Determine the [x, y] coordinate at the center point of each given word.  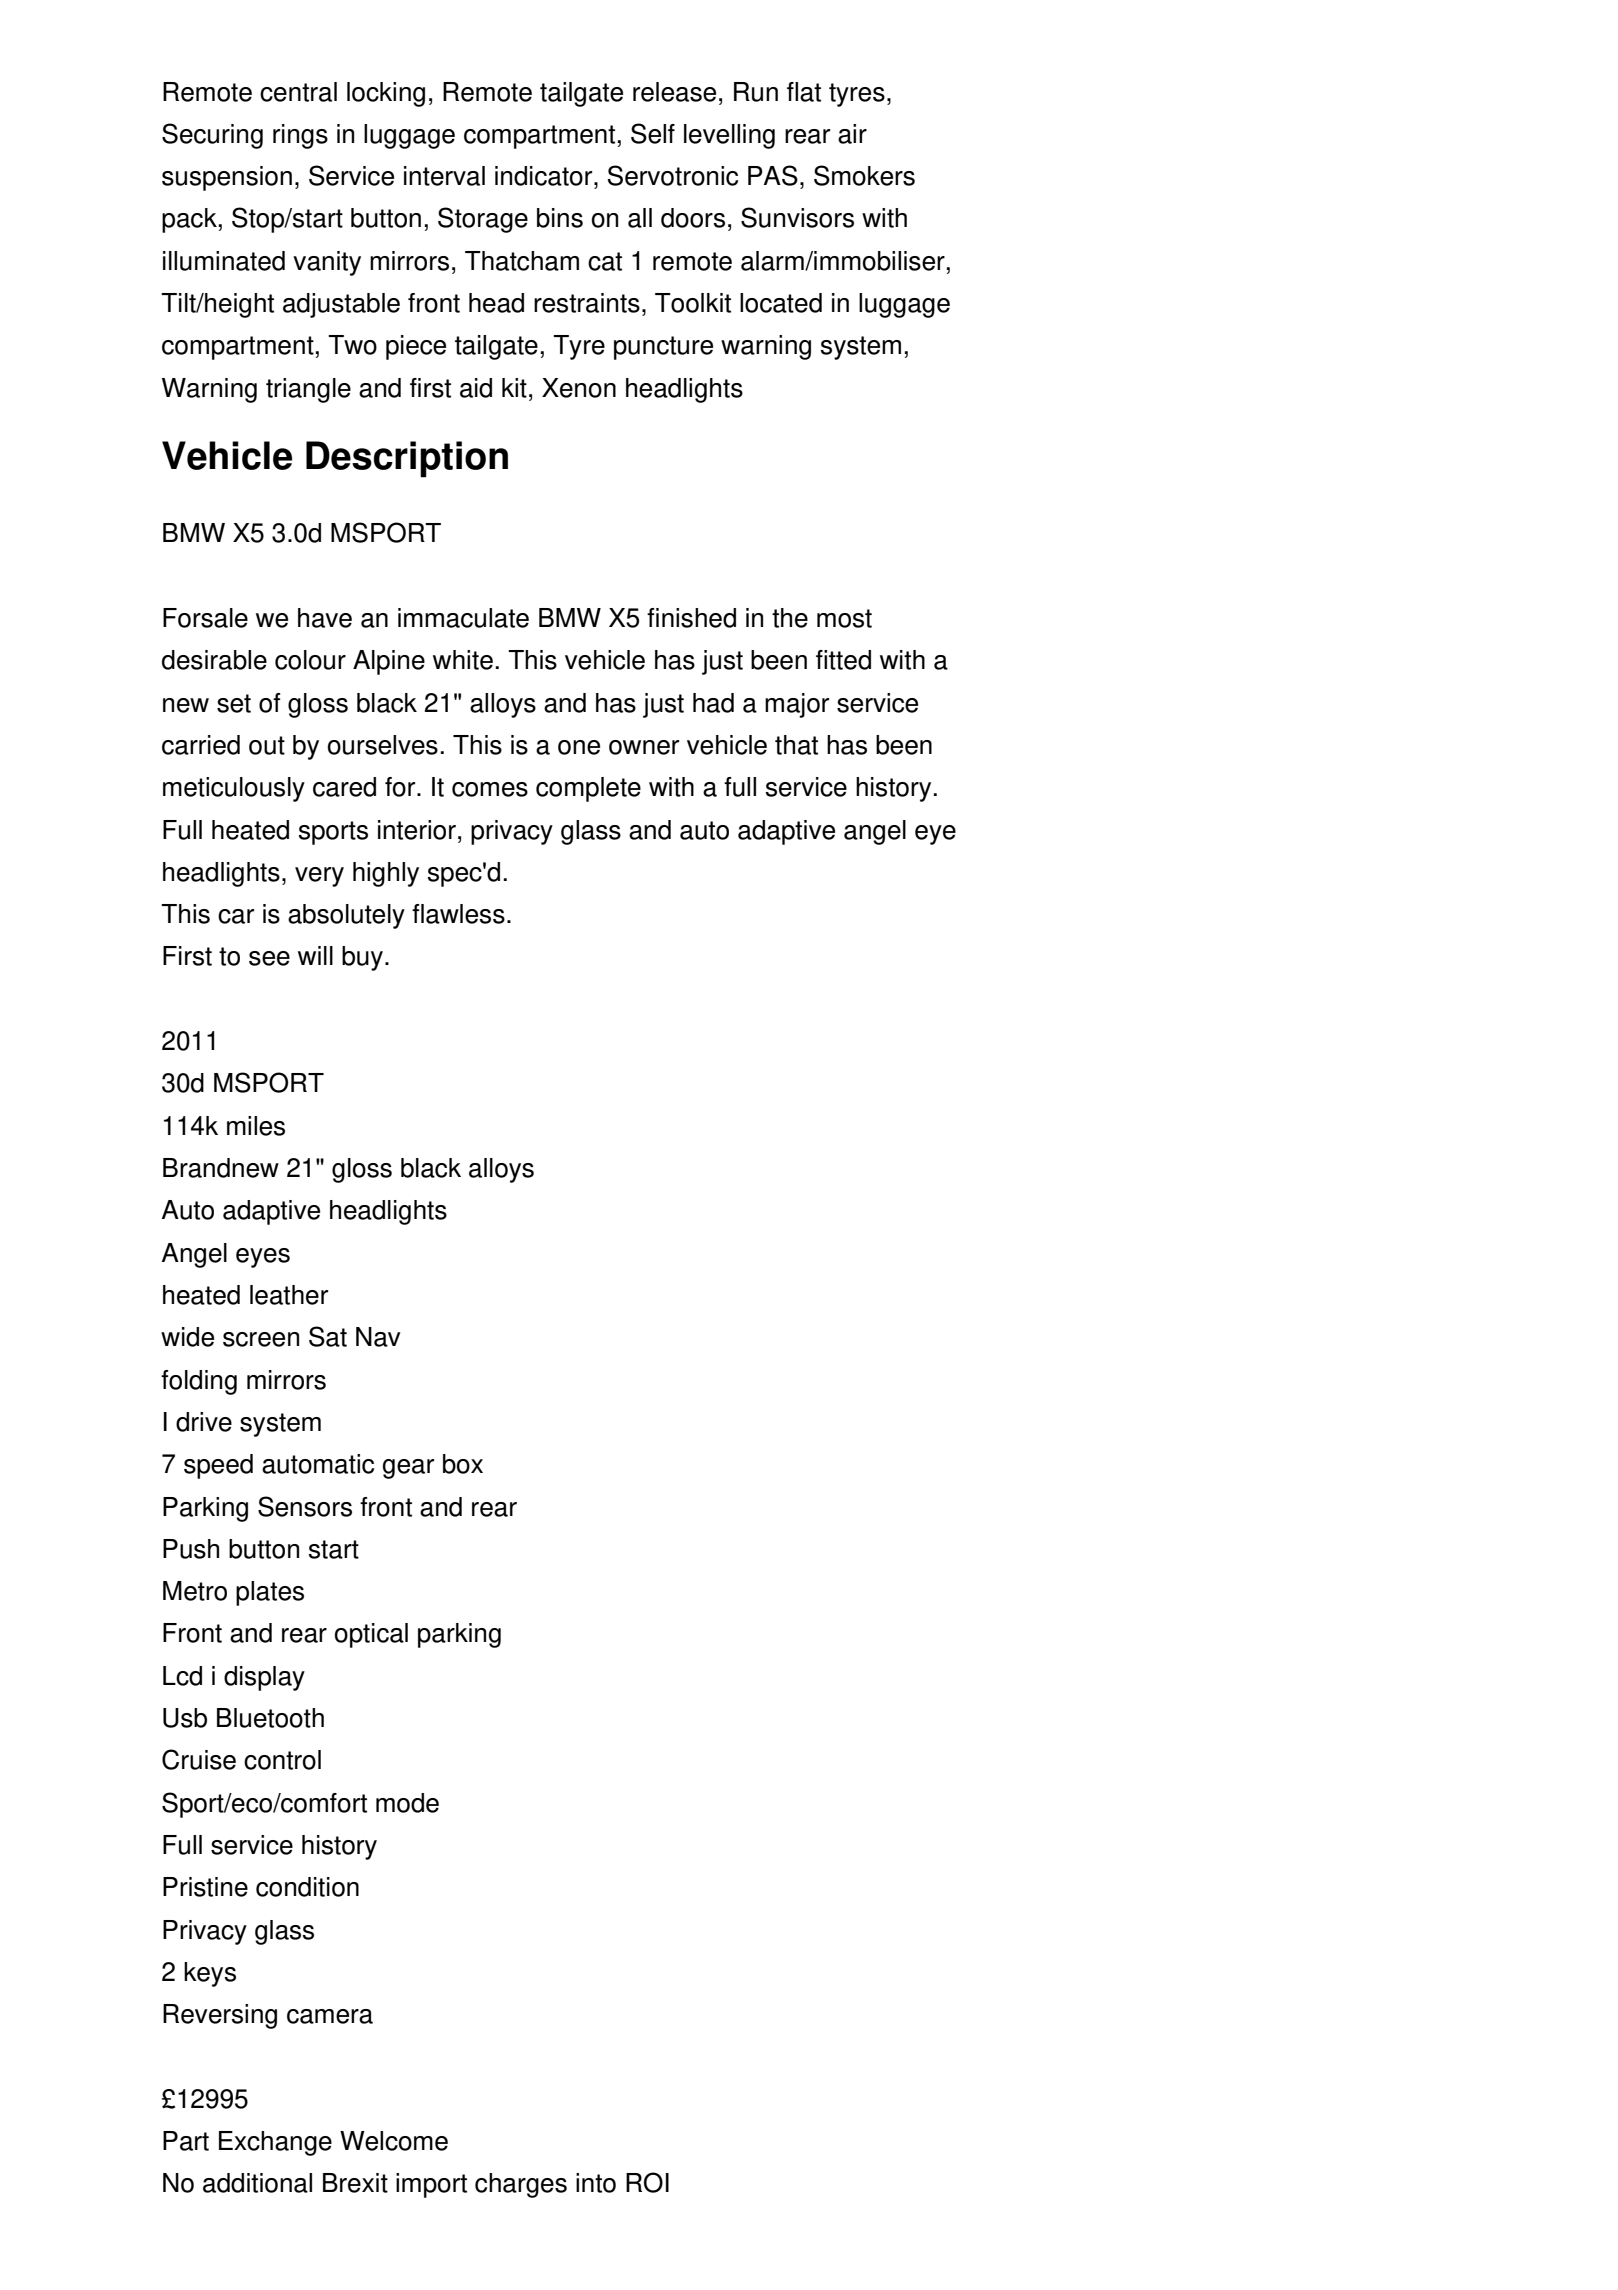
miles [256, 1126]
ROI [647, 2182]
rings [300, 136]
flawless [458, 914]
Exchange [275, 2143]
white [463, 660]
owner [644, 747]
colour [310, 660]
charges [521, 2185]
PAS [773, 175]
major [797, 705]
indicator [545, 176]
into [596, 2183]
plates [270, 1593]
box [463, 1464]
